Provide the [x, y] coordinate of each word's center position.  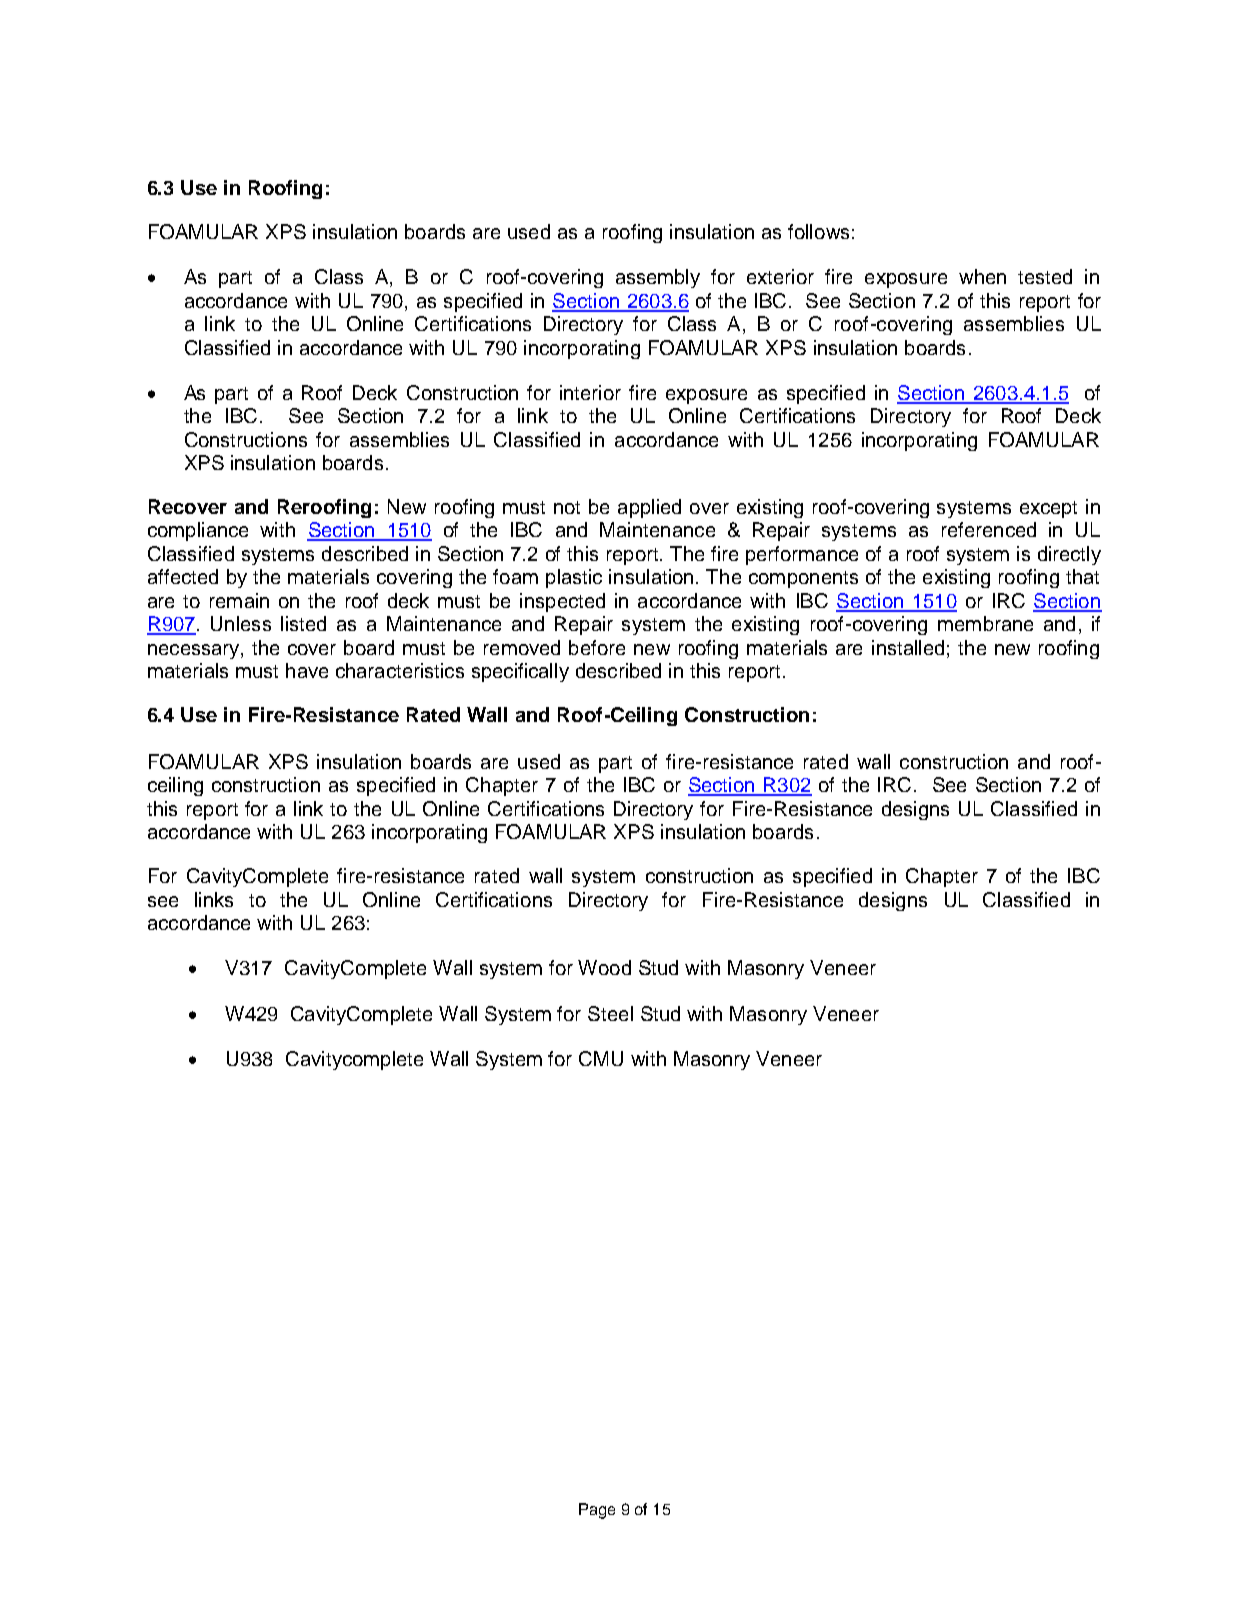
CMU [601, 1058]
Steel [610, 1013]
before [597, 647]
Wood [604, 967]
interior [590, 392]
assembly [658, 278]
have [307, 670]
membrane [985, 623]
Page [597, 1511]
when [982, 276]
